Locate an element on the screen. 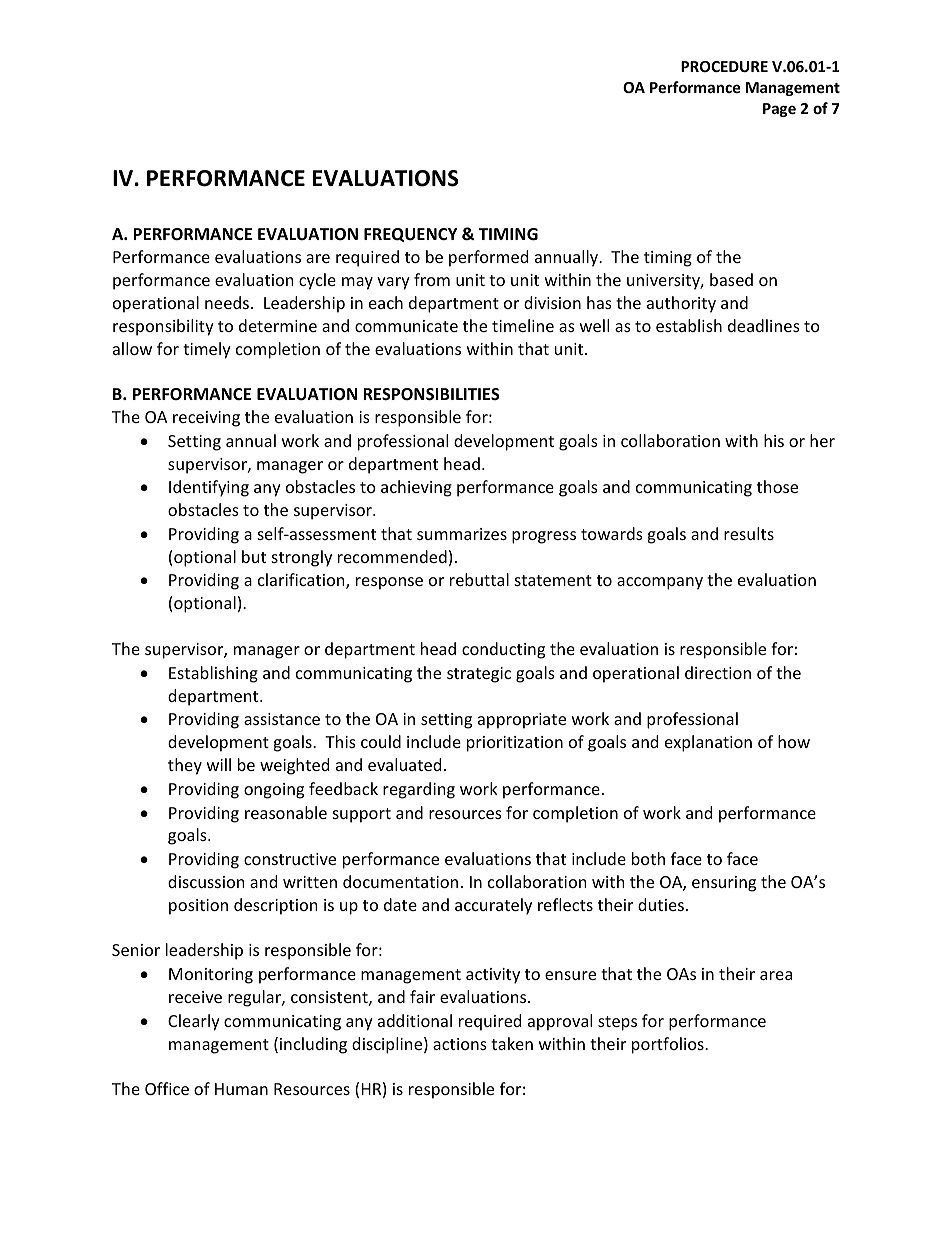 The height and width of the screenshot is (1233, 952). FREQUENCY is located at coordinates (410, 235).
